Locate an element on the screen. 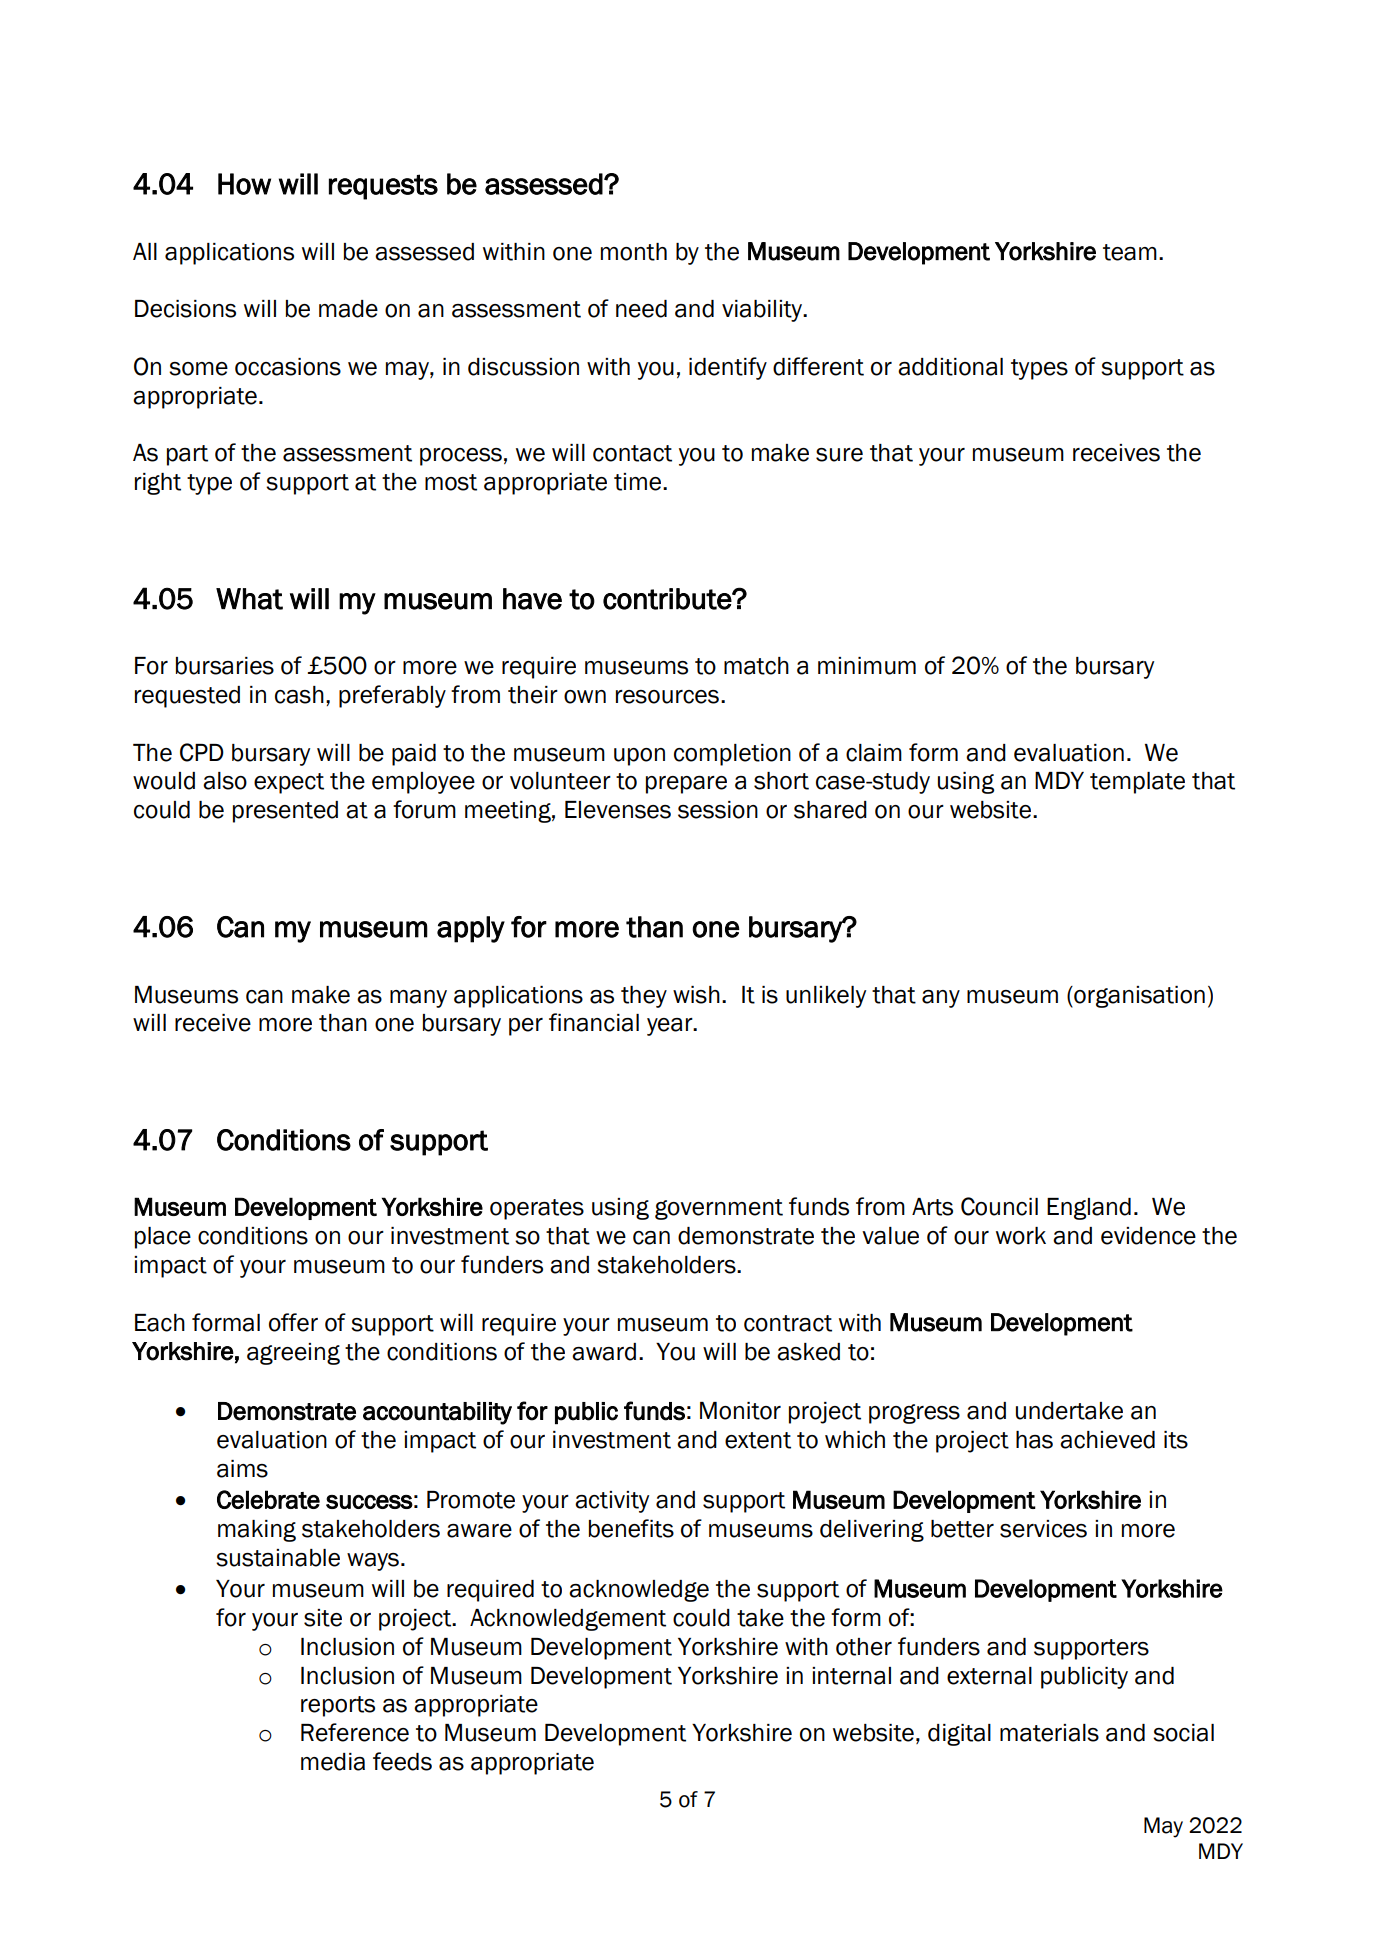 Image resolution: width=1376 pixels, height=1946 pixels. reports is located at coordinates (338, 1706).
